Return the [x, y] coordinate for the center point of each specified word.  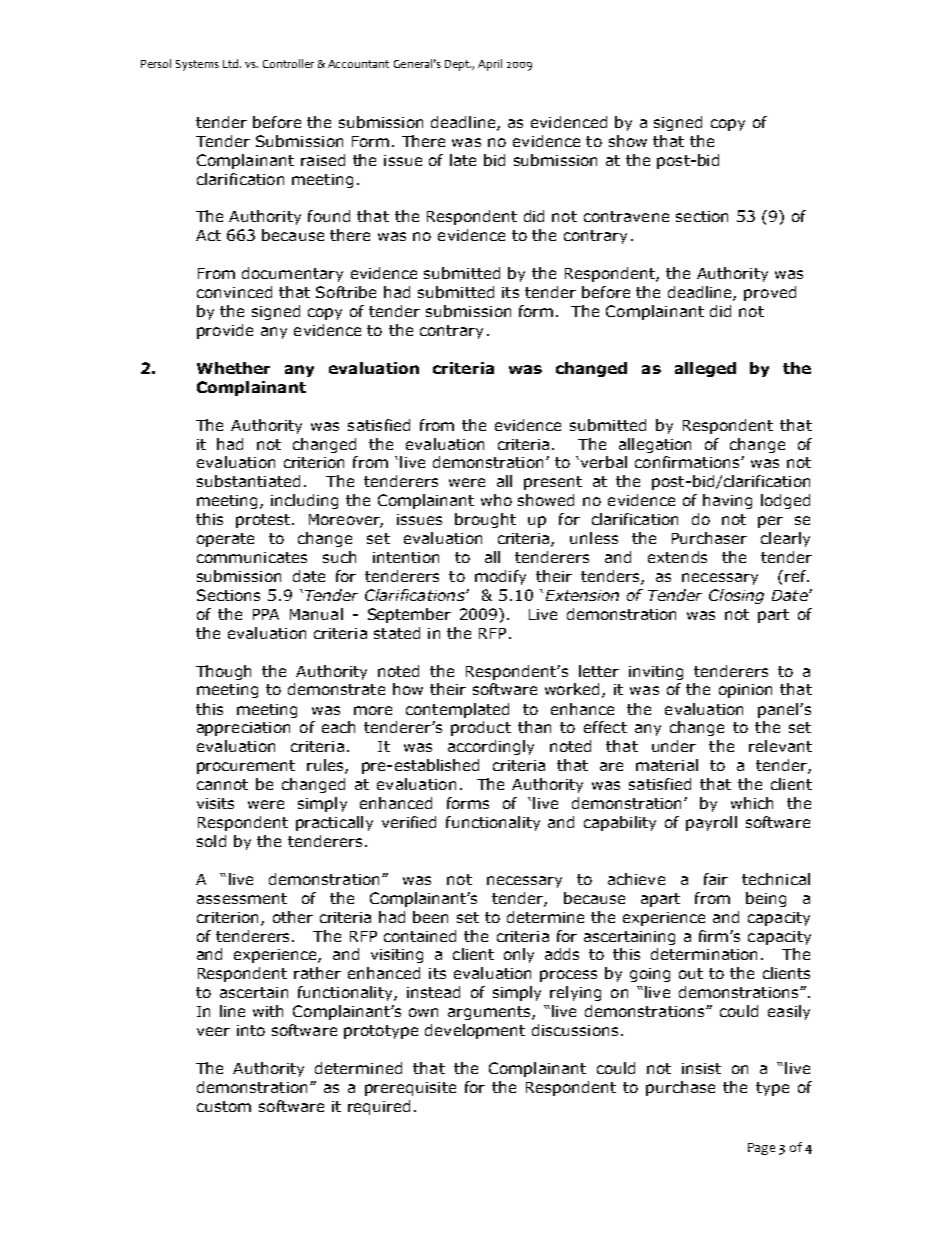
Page [761, 1149]
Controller [288, 63]
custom [224, 1106]
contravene [626, 216]
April [490, 65]
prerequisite [410, 1089]
